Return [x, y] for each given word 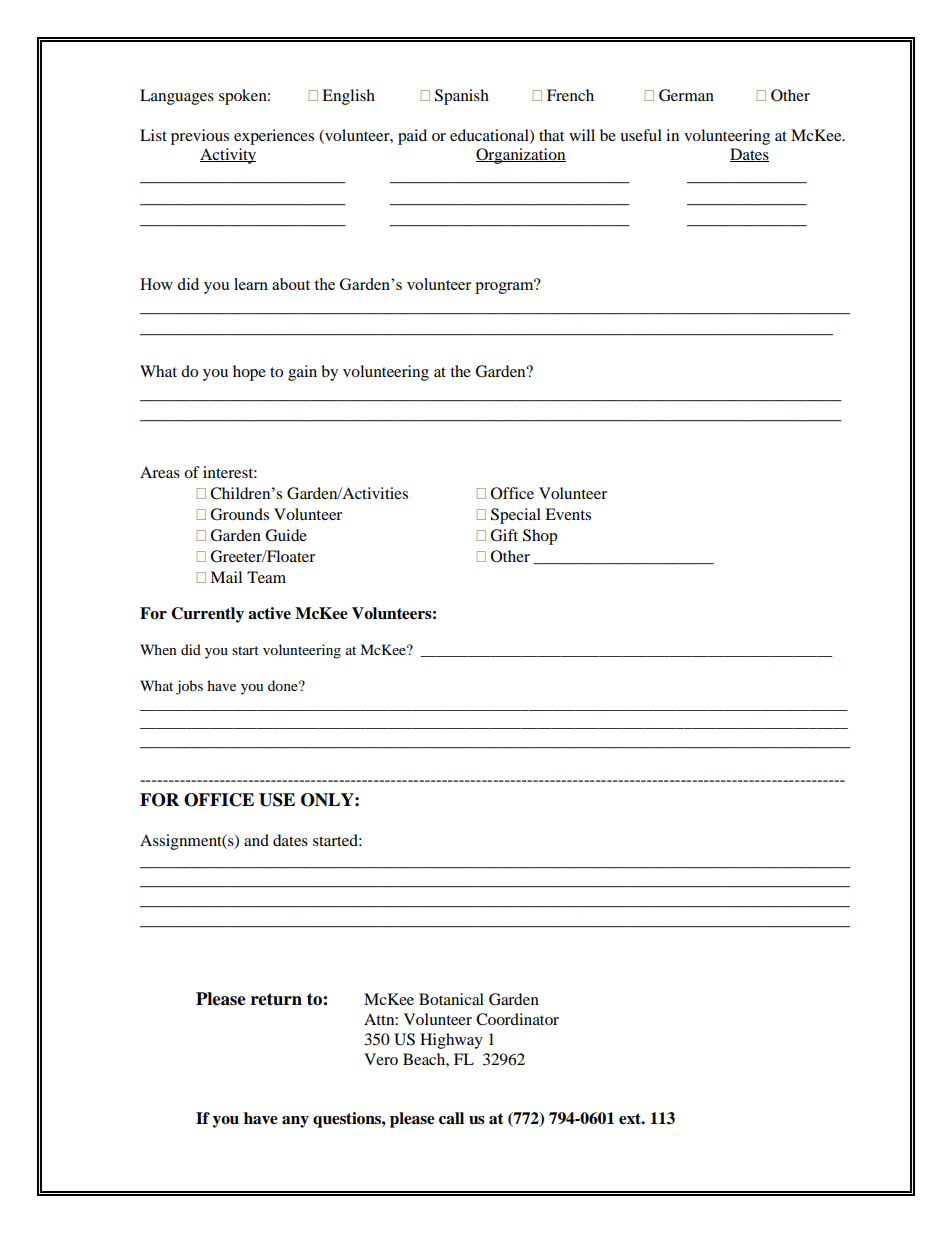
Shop [540, 537]
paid [412, 137]
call [451, 1118]
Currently [207, 615]
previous [200, 137]
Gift [504, 535]
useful [641, 135]
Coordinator [517, 1019]
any [295, 1122]
